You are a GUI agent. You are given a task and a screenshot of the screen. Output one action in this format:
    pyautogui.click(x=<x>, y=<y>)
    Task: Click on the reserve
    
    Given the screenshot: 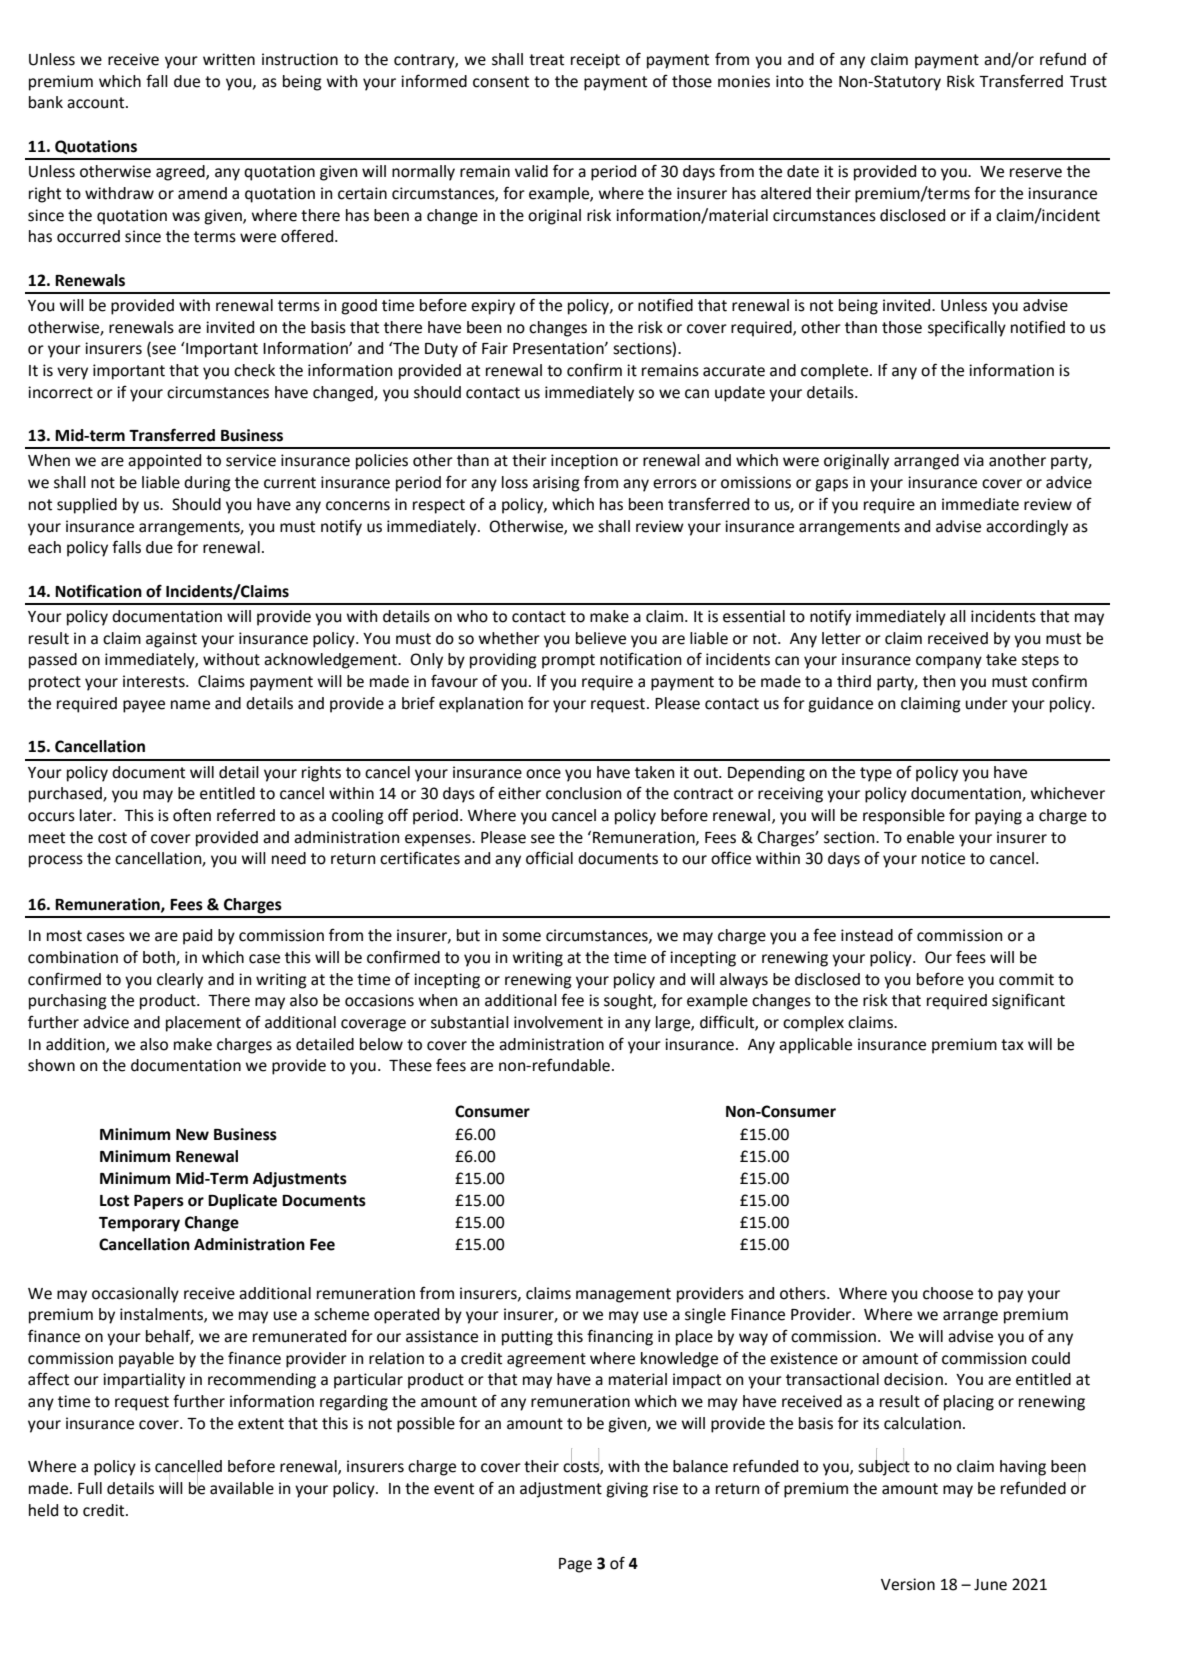 What is the action you would take?
    pyautogui.click(x=1036, y=173)
